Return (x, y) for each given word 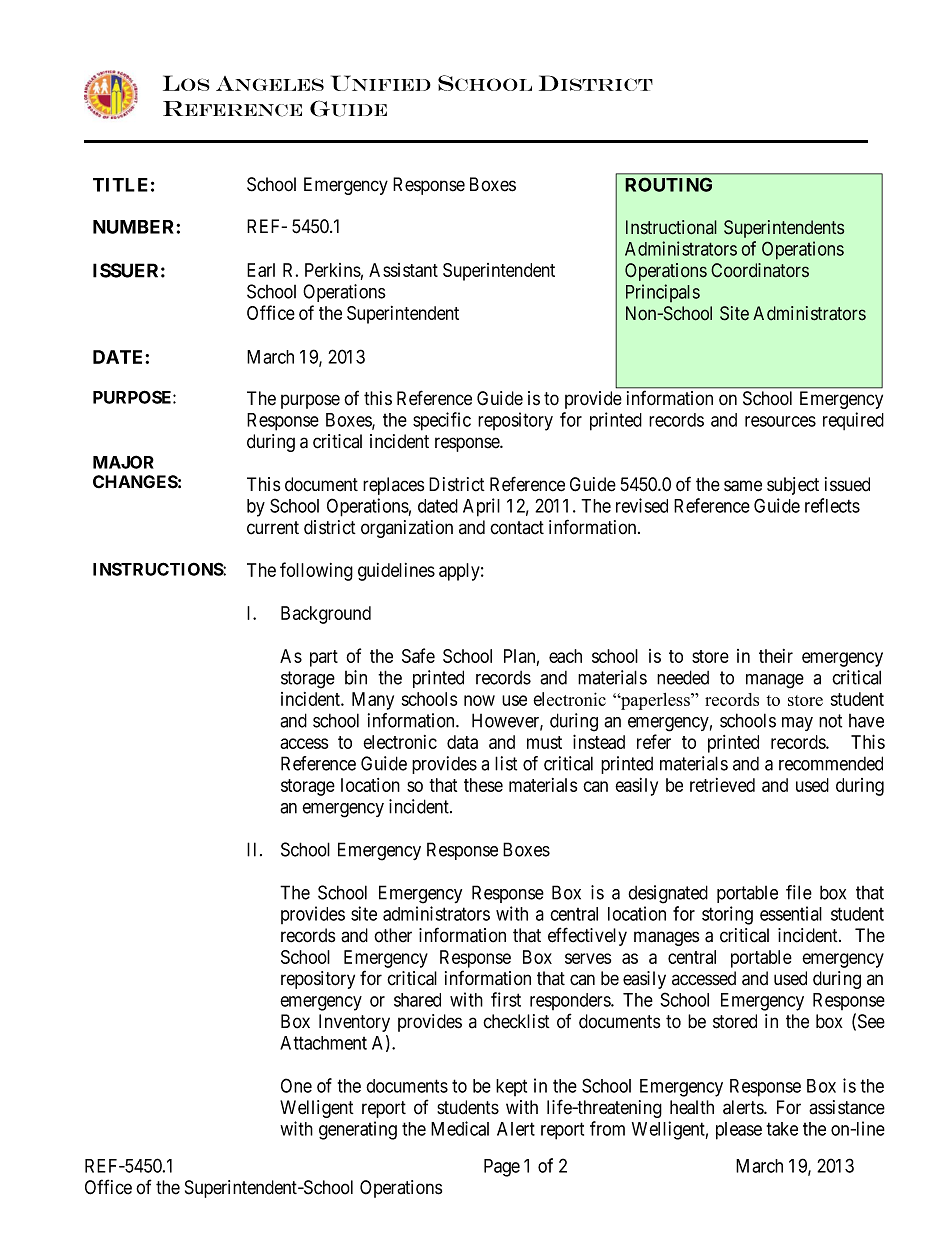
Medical (460, 1128)
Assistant (403, 270)
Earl (261, 270)
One (296, 1085)
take (782, 1129)
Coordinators (760, 270)
